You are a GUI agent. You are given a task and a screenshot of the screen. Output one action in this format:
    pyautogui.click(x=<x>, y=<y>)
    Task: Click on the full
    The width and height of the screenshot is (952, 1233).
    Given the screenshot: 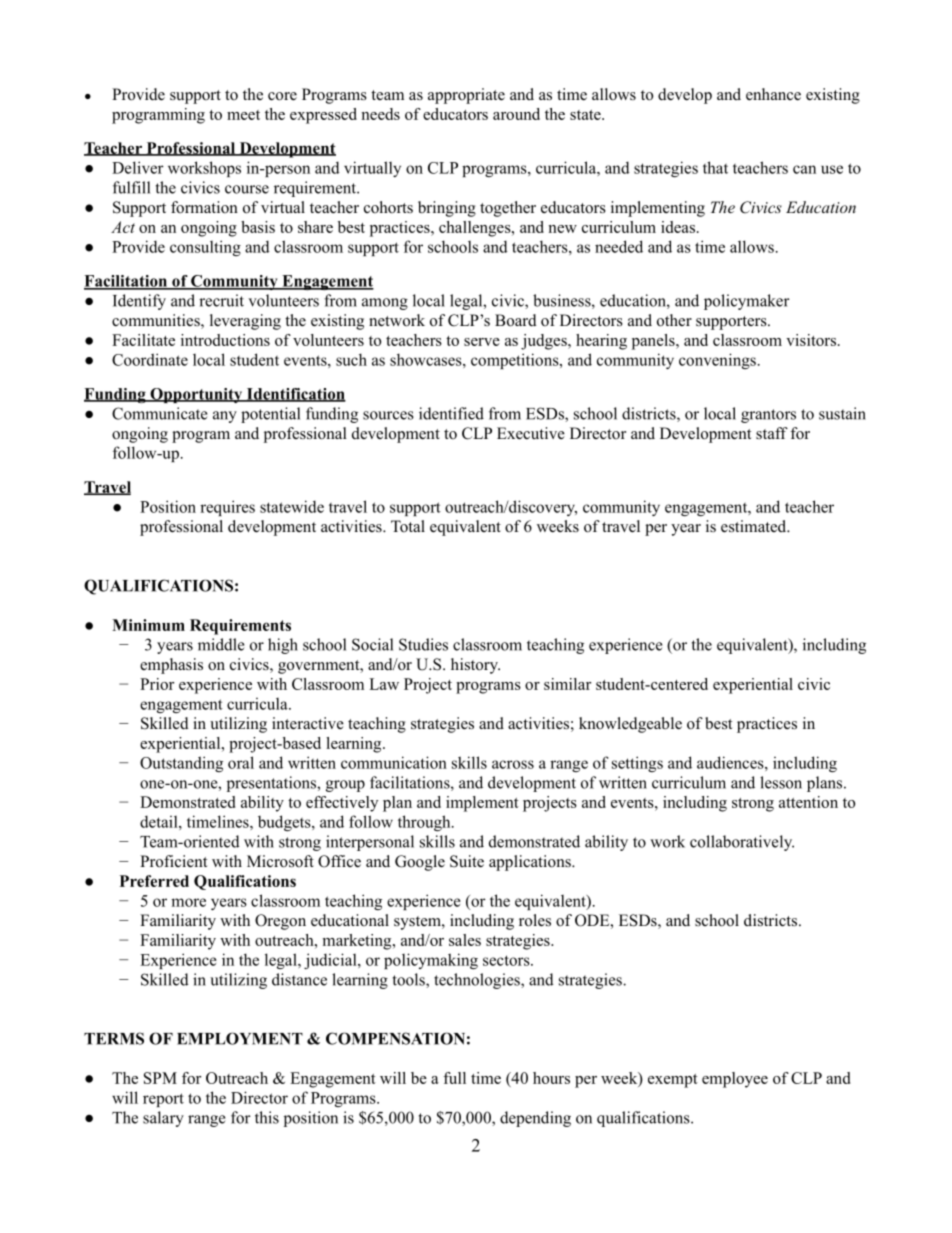 What is the action you would take?
    pyautogui.click(x=454, y=1078)
